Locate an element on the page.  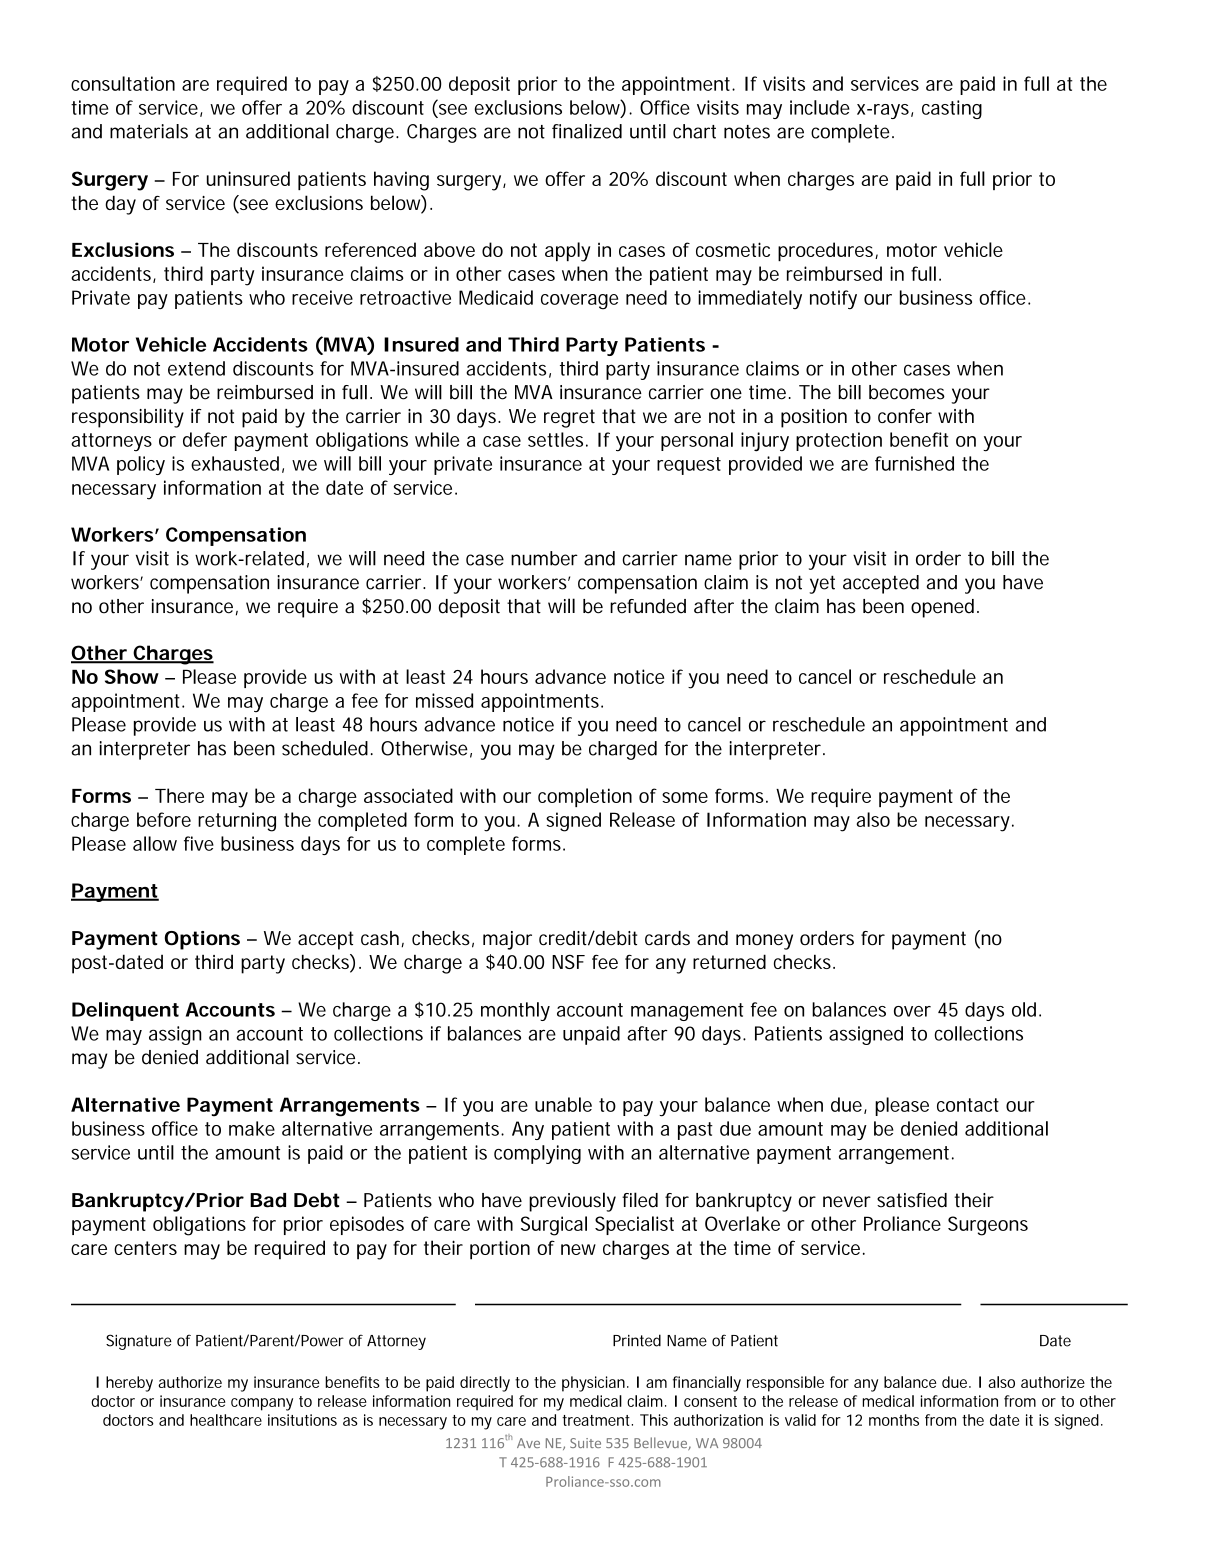
company is located at coordinates (262, 1404).
